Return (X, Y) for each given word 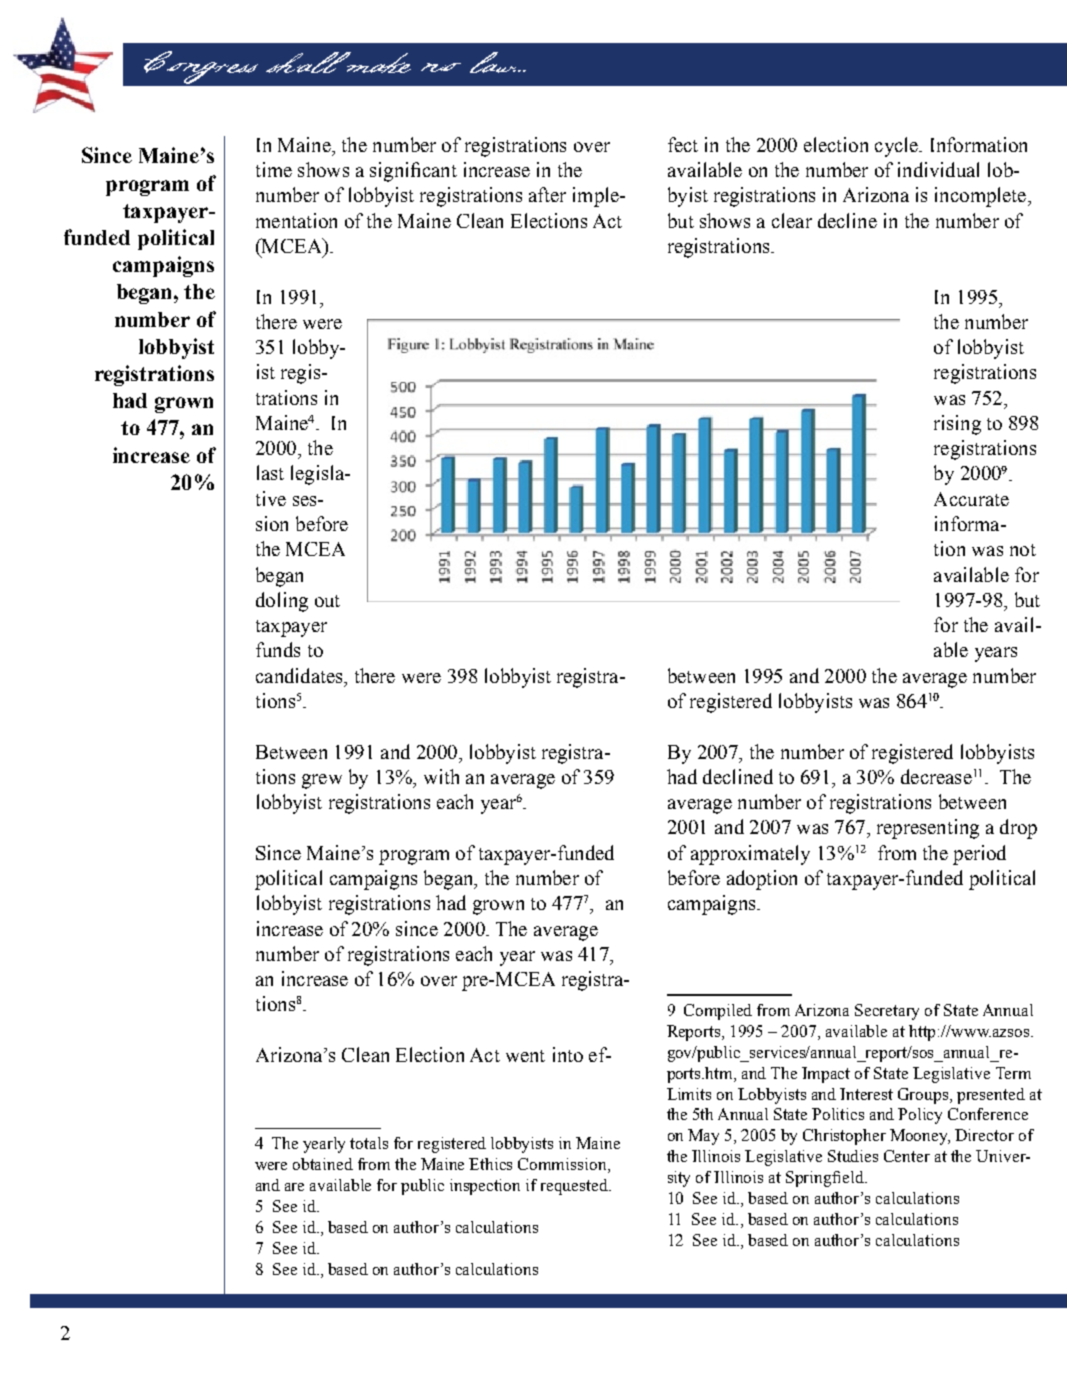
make (378, 62)
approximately (750, 855)
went (525, 1056)
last (270, 472)
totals (369, 1143)
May (703, 1137)
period (979, 855)
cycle (897, 147)
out (327, 601)
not (1023, 550)
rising (957, 425)
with (441, 776)
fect (683, 144)
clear (792, 220)
